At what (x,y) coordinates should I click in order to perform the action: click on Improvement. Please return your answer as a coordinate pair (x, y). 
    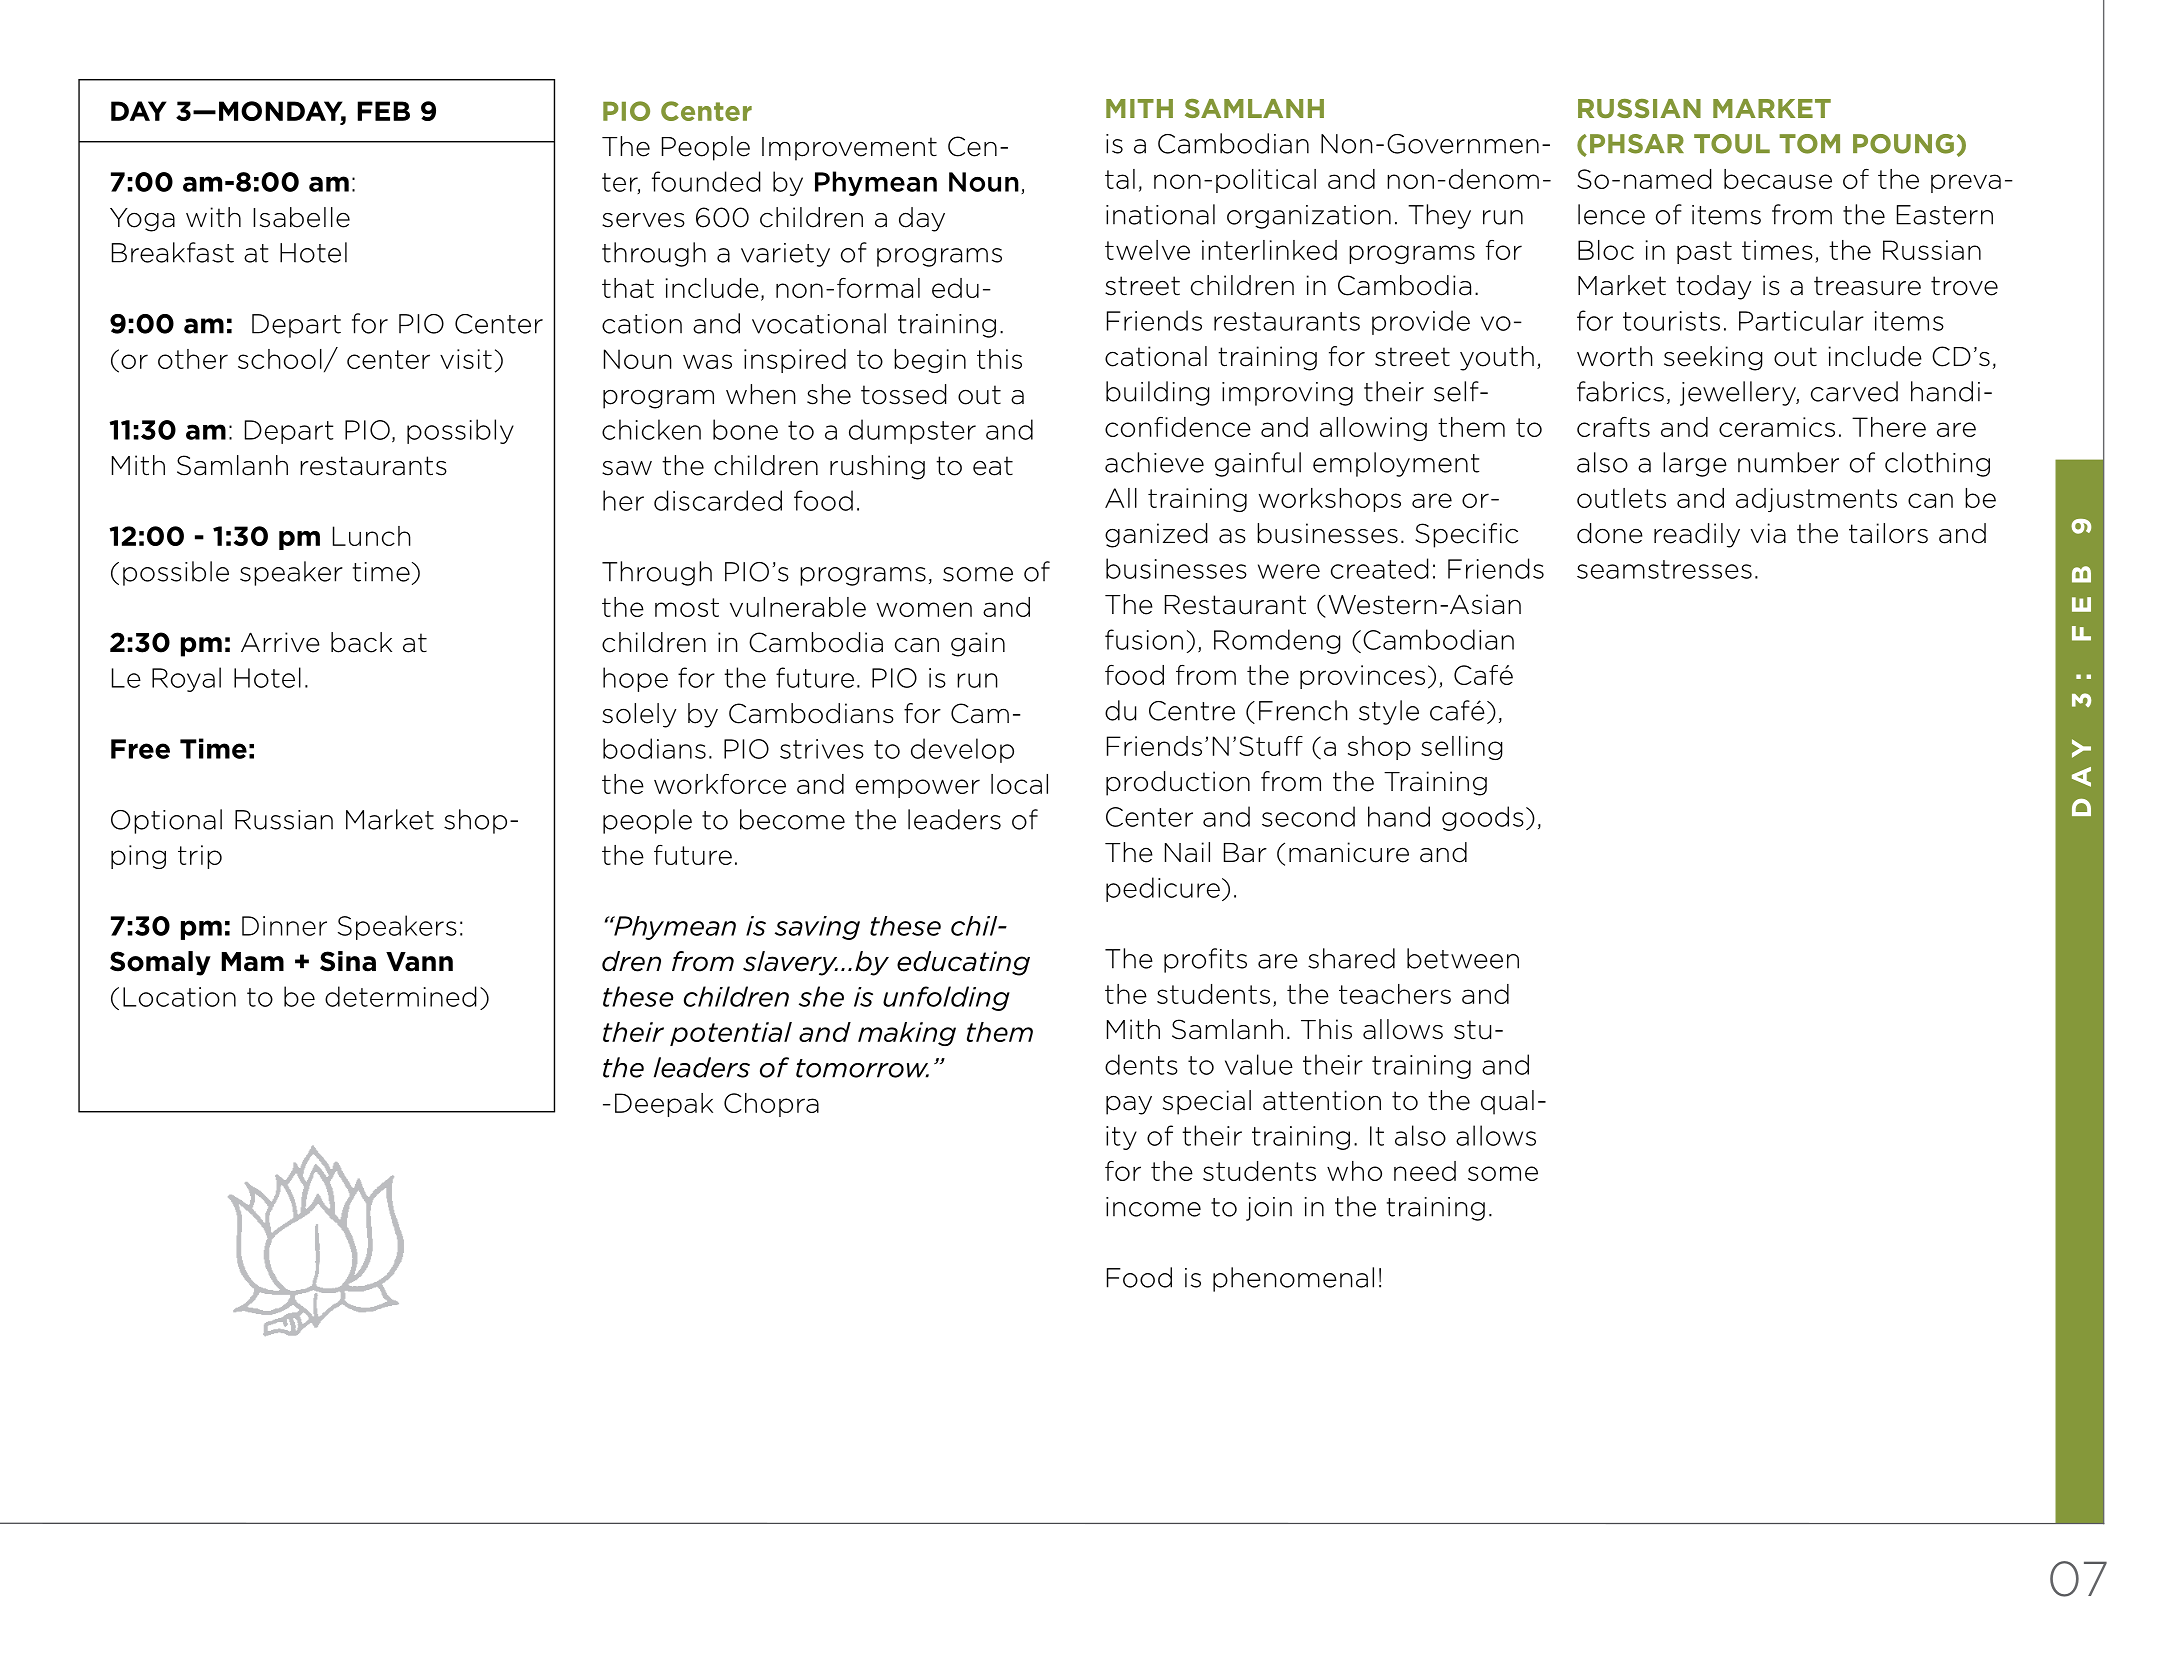
    Looking at the image, I should click on (849, 149).
